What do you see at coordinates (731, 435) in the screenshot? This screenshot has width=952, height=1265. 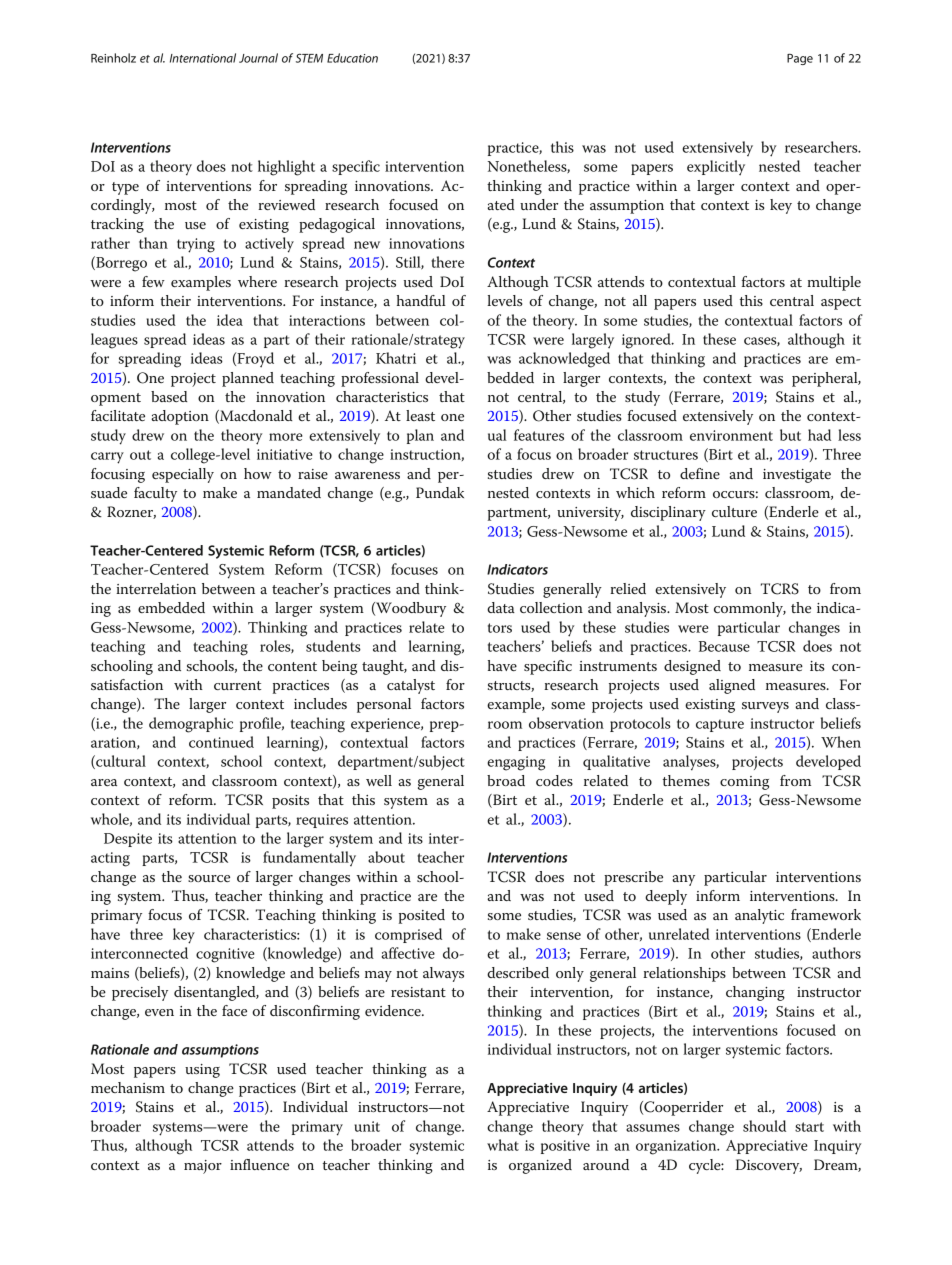 I see `environment` at bounding box center [731, 435].
